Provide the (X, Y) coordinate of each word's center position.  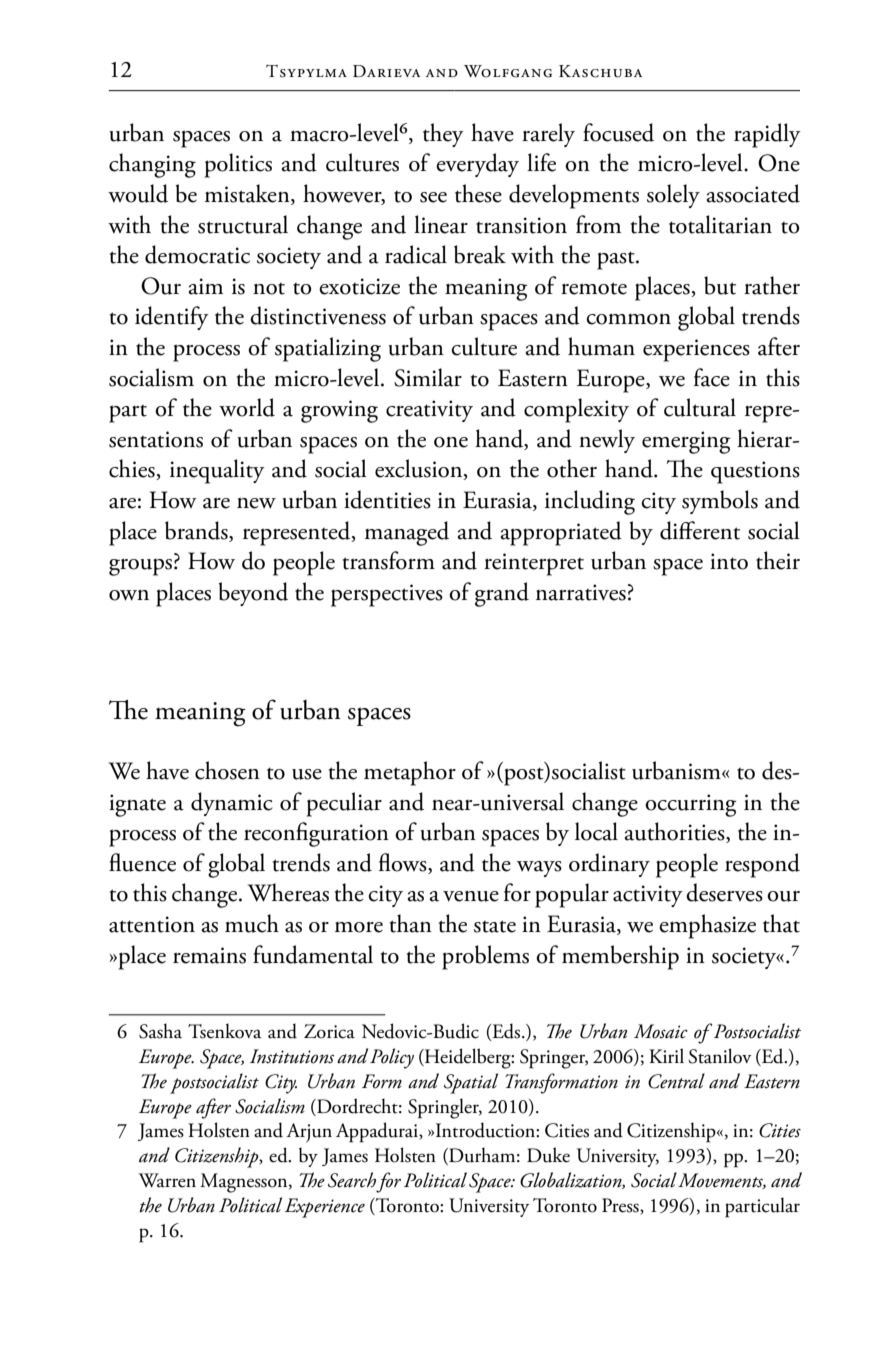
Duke (548, 1155)
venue (471, 896)
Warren (167, 1180)
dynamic (232, 804)
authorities (675, 832)
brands (197, 531)
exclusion (420, 469)
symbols (720, 502)
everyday (477, 165)
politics (238, 165)
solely (673, 196)
